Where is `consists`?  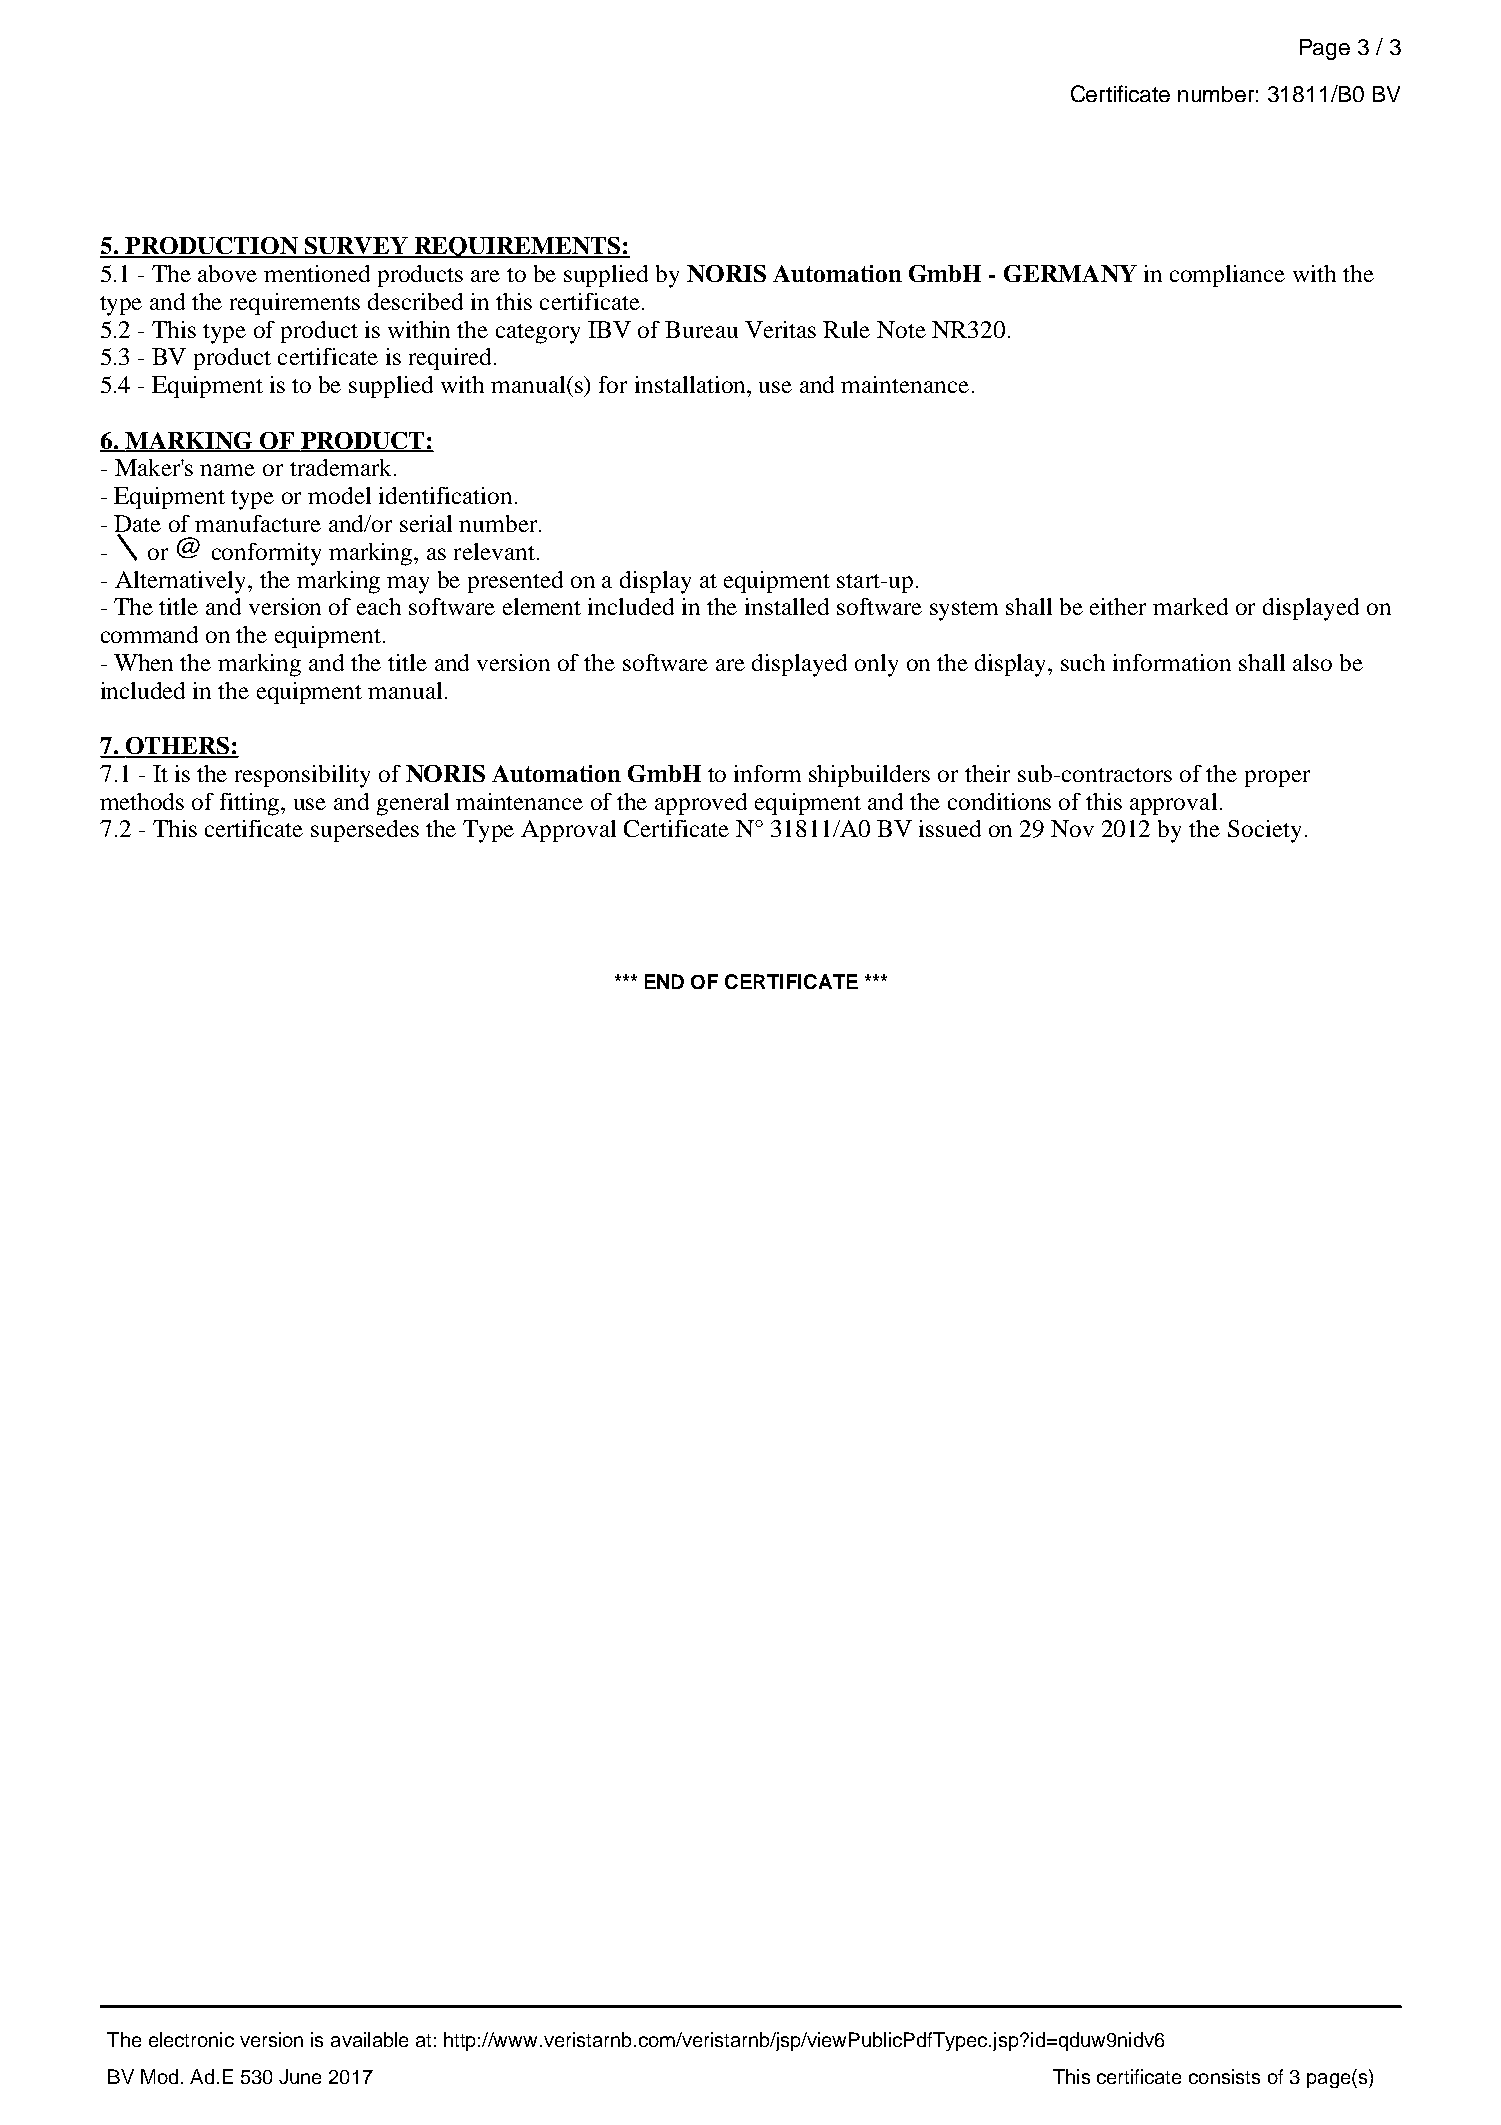 consists is located at coordinates (1224, 2076).
